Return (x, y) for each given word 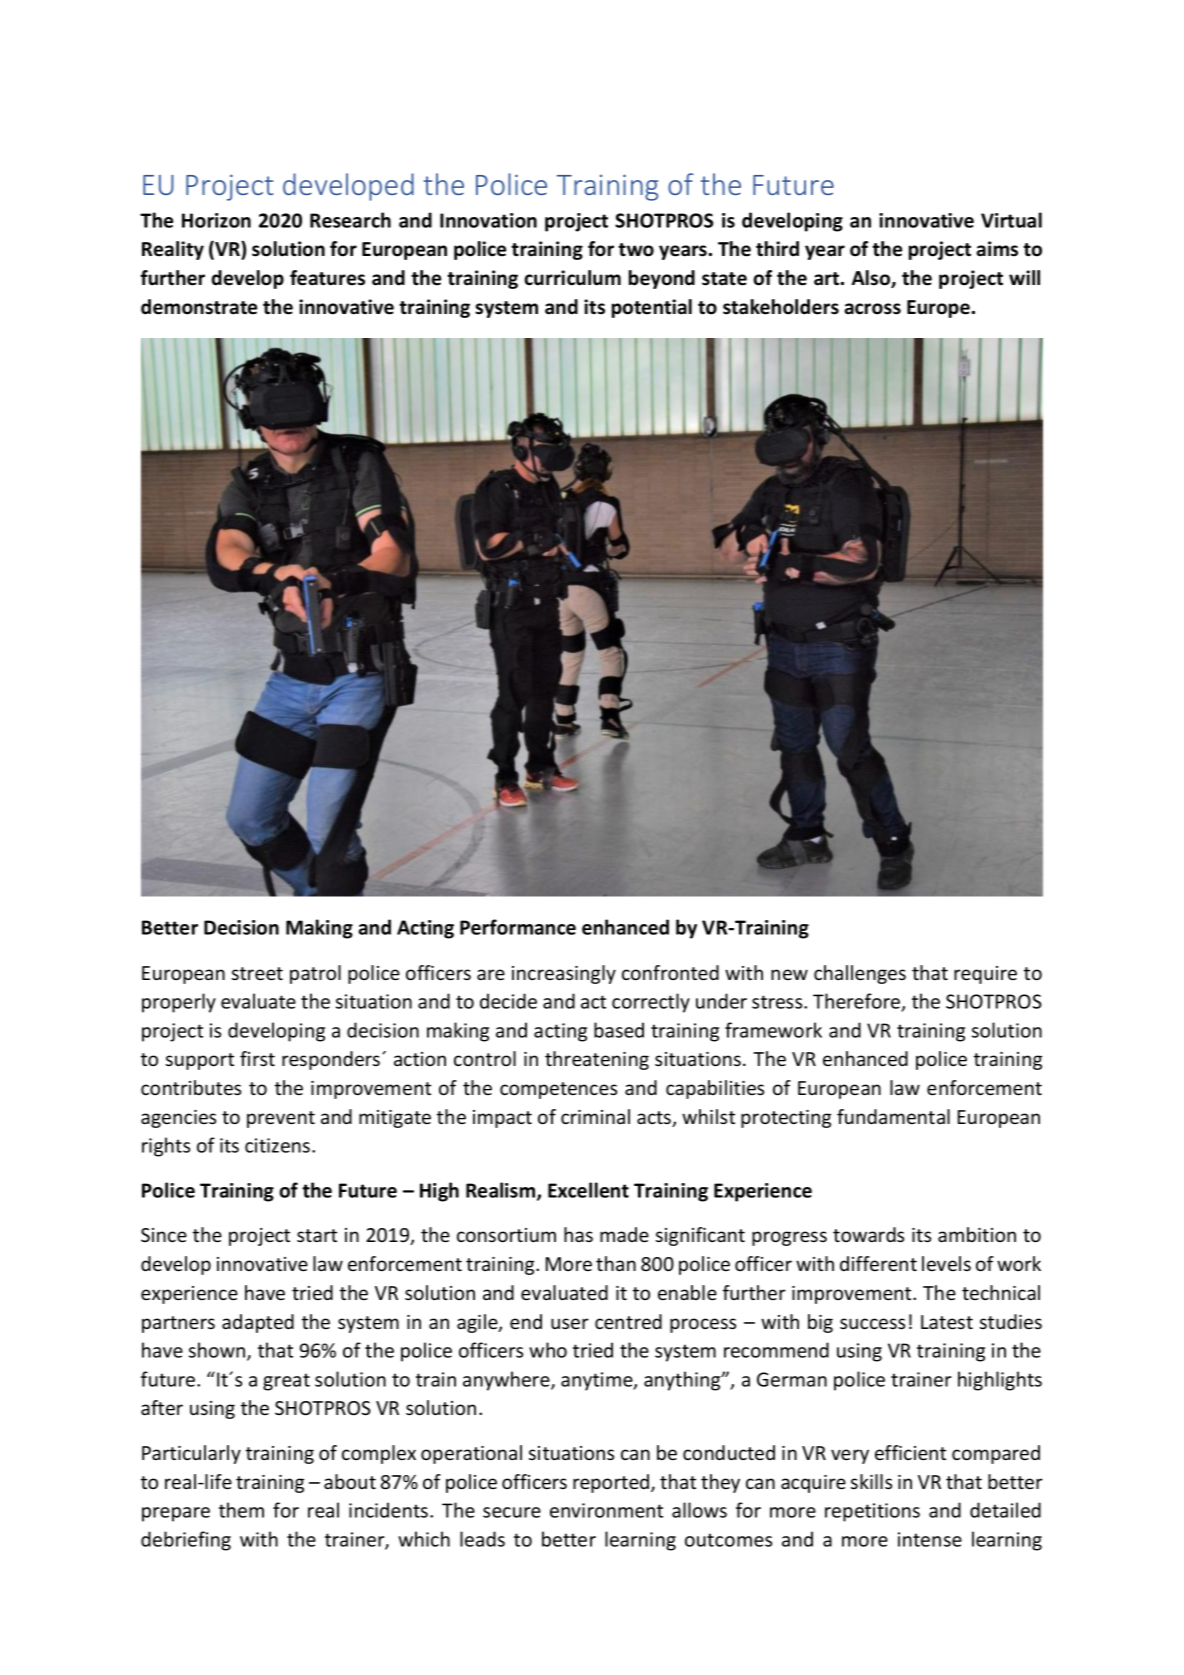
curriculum (572, 278)
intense (930, 1539)
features (327, 278)
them (241, 1510)
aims (997, 249)
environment (606, 1510)
